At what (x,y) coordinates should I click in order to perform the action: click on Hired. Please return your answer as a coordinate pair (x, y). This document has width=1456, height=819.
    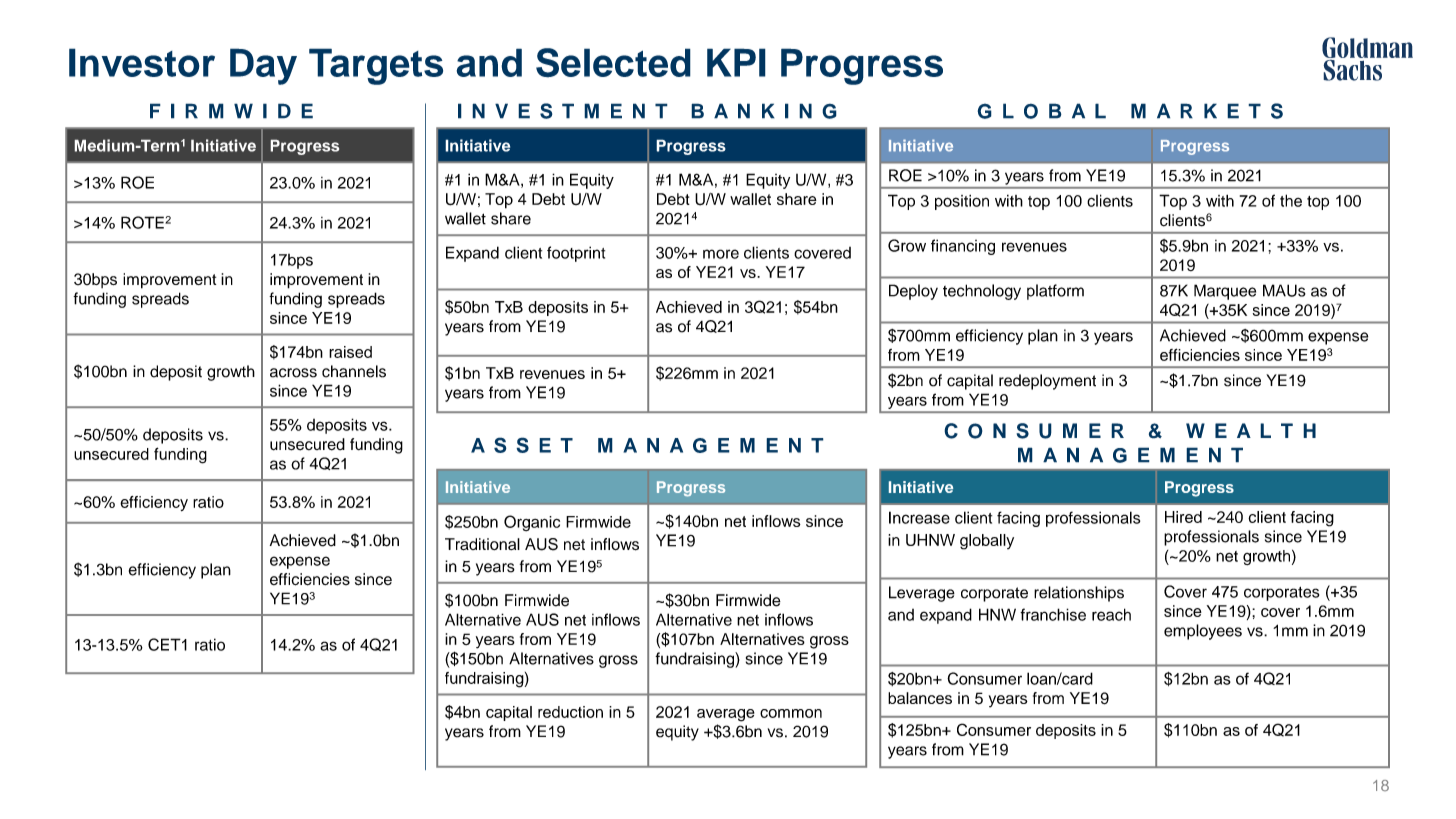
    Looking at the image, I should click on (1183, 517).
